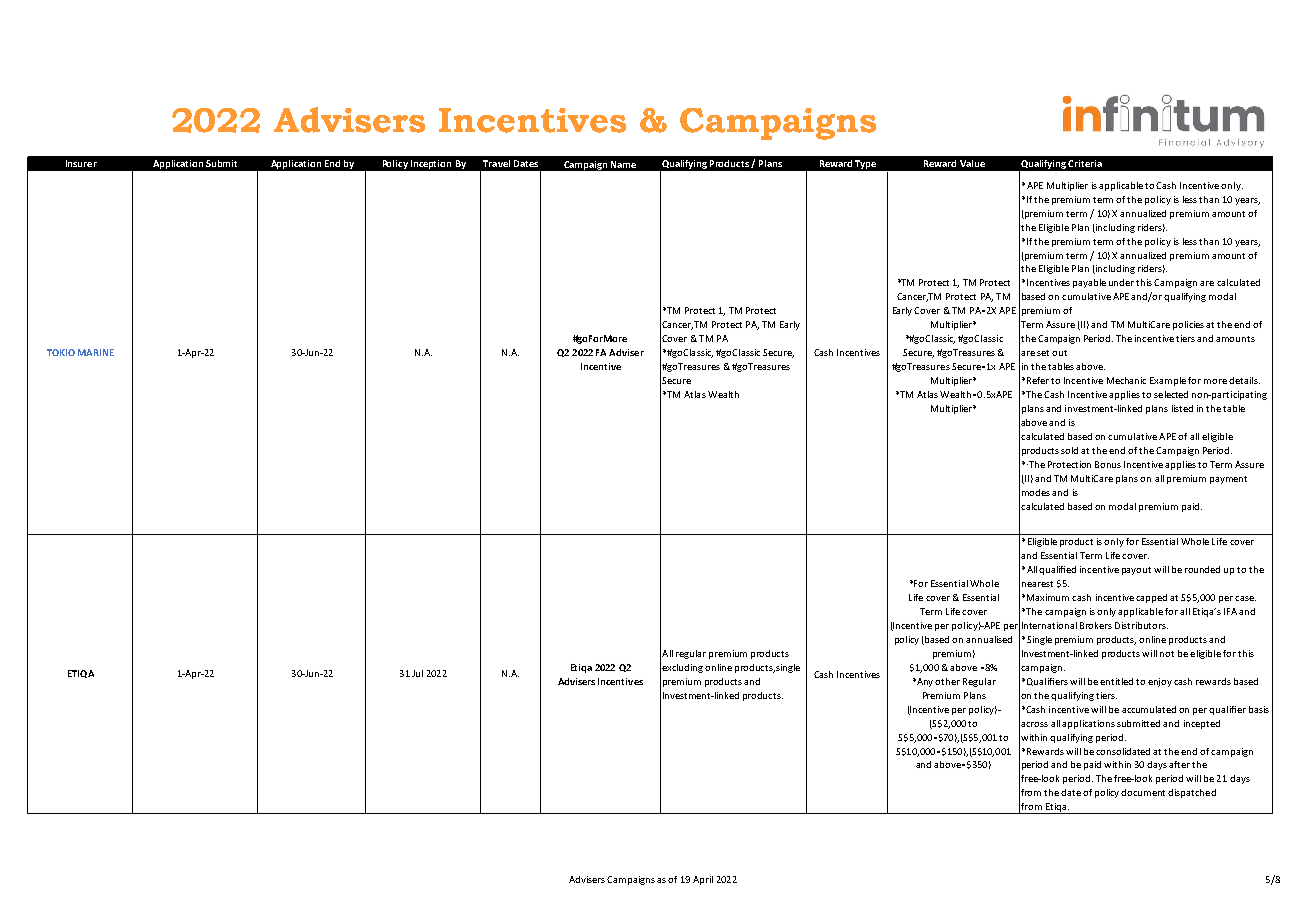  What do you see at coordinates (96, 352) in the page?
I see `MARINE` at bounding box center [96, 352].
